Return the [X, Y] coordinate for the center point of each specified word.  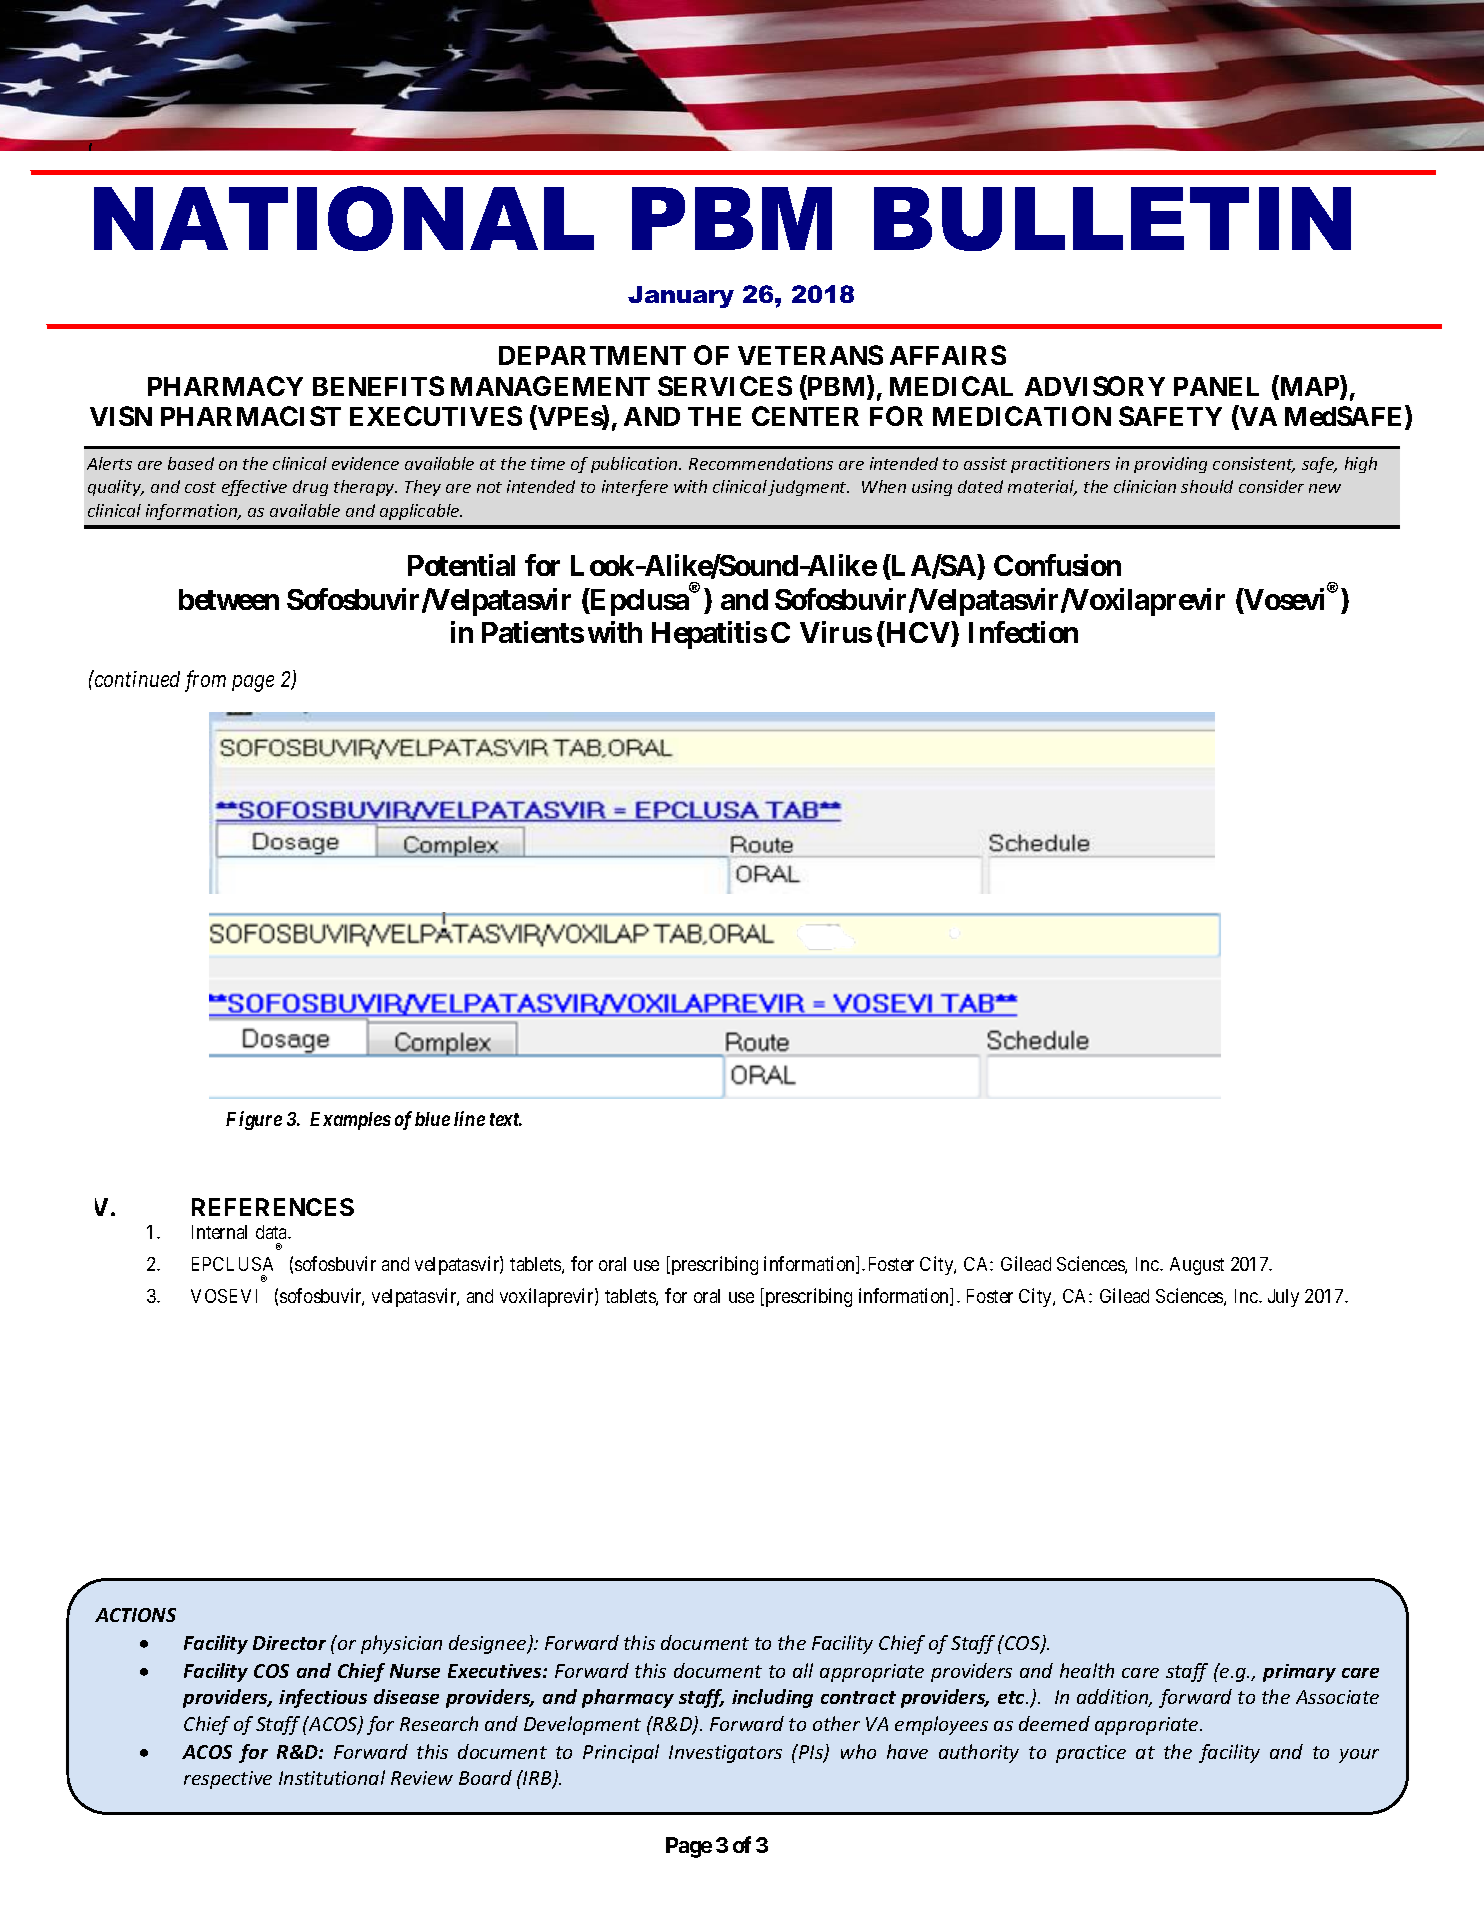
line [469, 1118]
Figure [254, 1120]
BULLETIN [1112, 219]
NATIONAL [344, 218]
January [681, 297]
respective [228, 1780]
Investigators [725, 1754]
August [1197, 1266]
